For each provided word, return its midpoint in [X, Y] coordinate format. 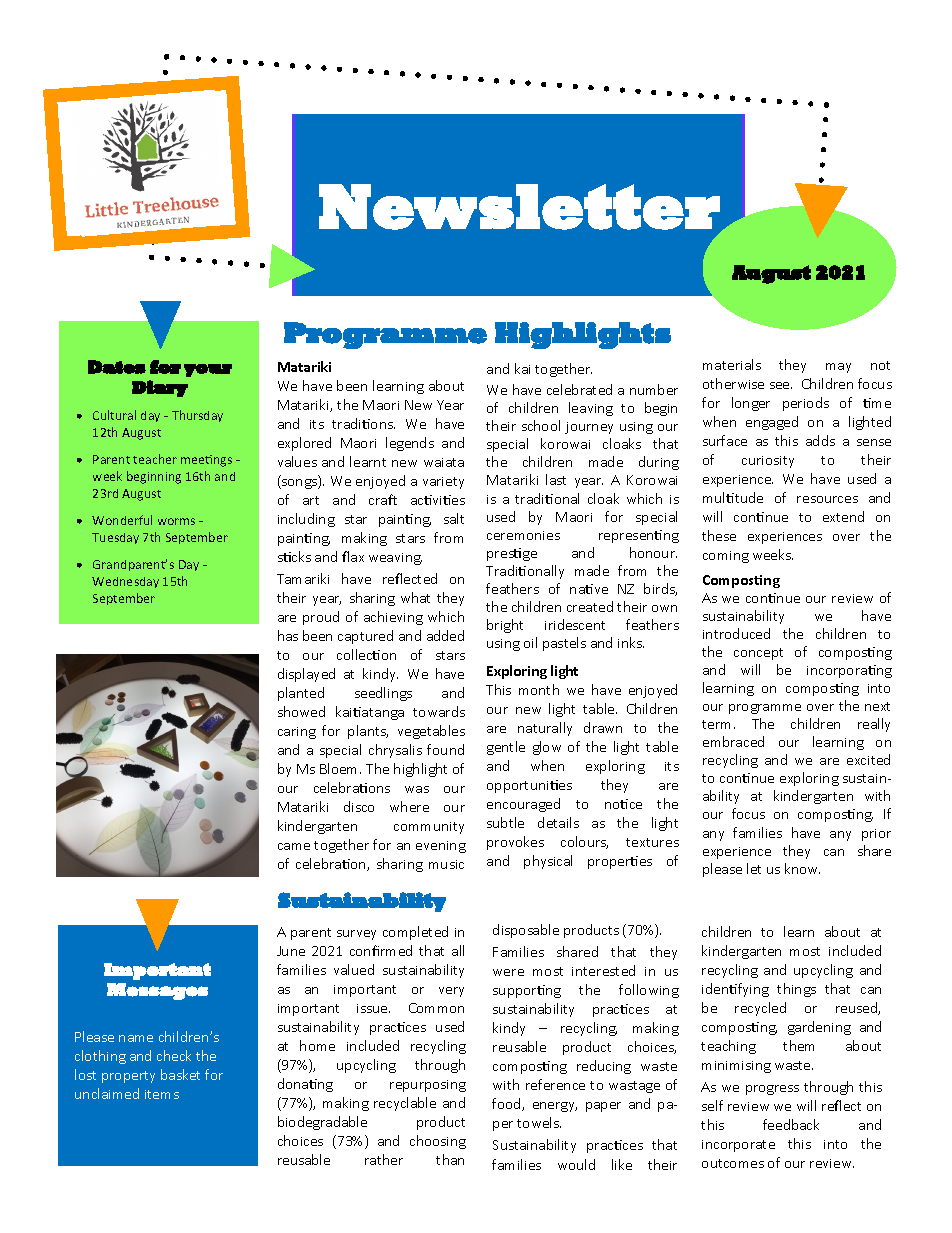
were [508, 972]
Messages [157, 991]
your [208, 370]
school [541, 425]
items [162, 1094]
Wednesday [125, 582]
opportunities [529, 786]
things [796, 990]
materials [732, 364]
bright [505, 626]
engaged [772, 423]
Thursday [197, 416]
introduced [736, 633]
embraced [733, 741]
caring [297, 733]
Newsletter [519, 207]
